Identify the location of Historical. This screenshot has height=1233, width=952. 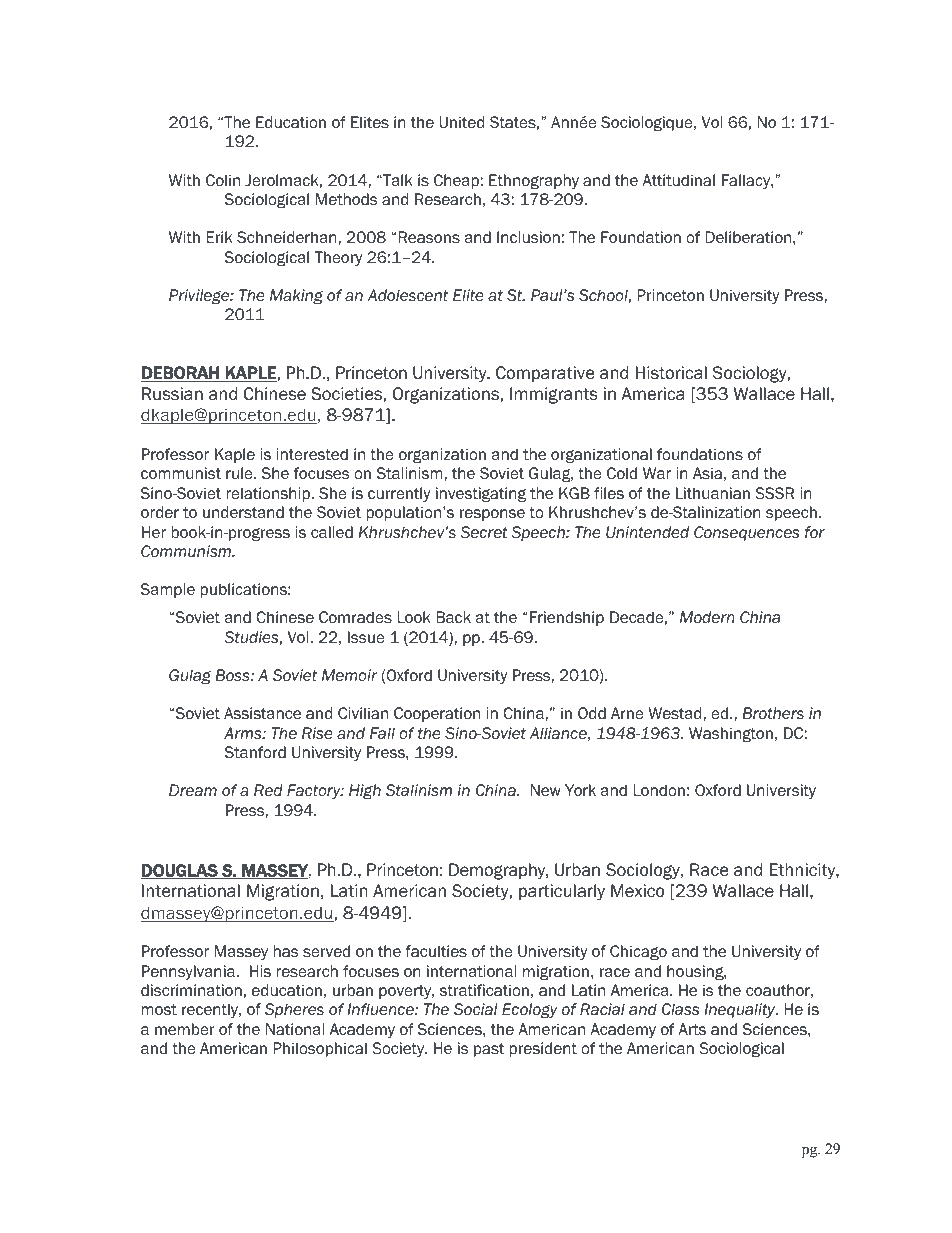
(671, 373).
